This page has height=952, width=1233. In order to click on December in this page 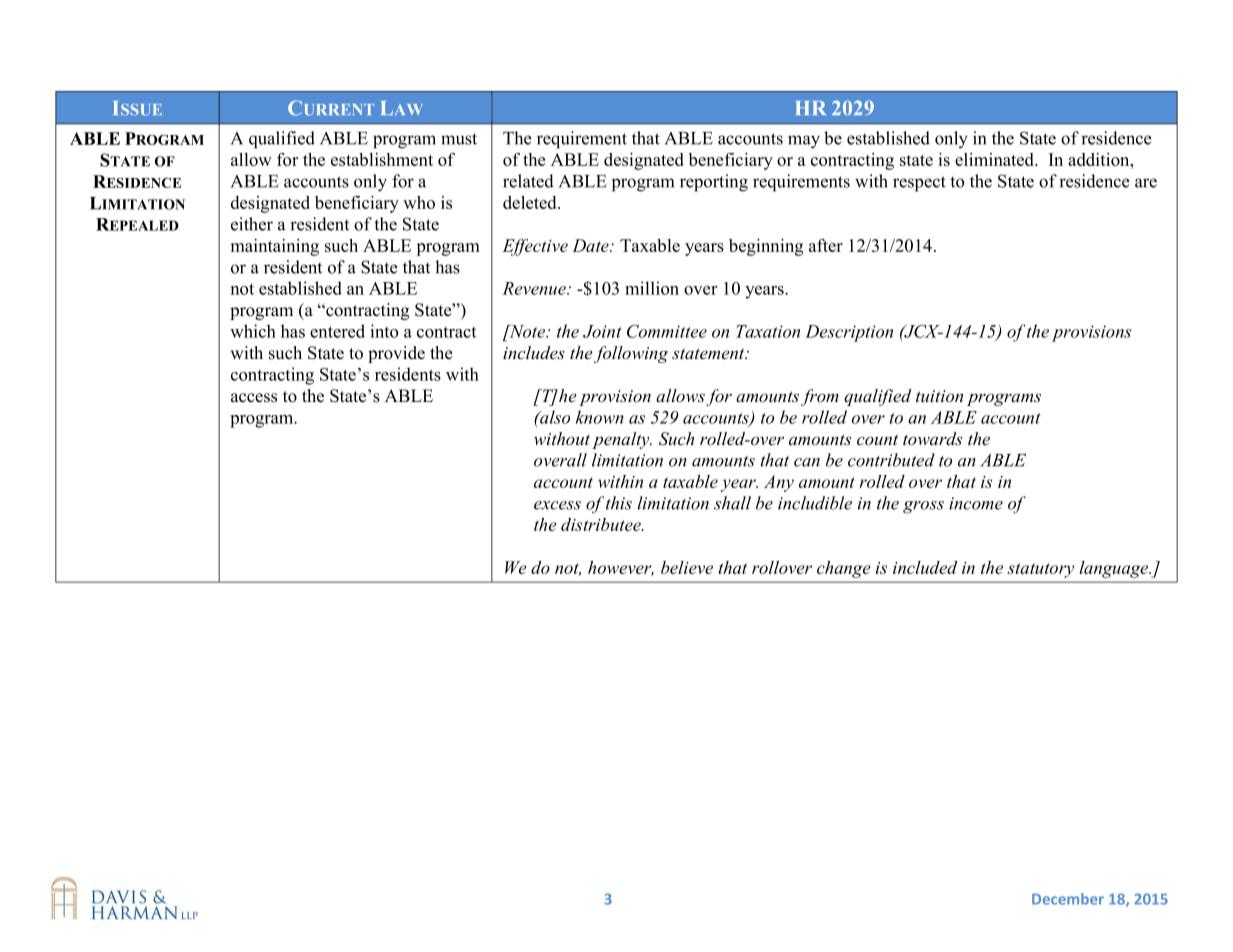, I will do `click(1068, 899)`.
